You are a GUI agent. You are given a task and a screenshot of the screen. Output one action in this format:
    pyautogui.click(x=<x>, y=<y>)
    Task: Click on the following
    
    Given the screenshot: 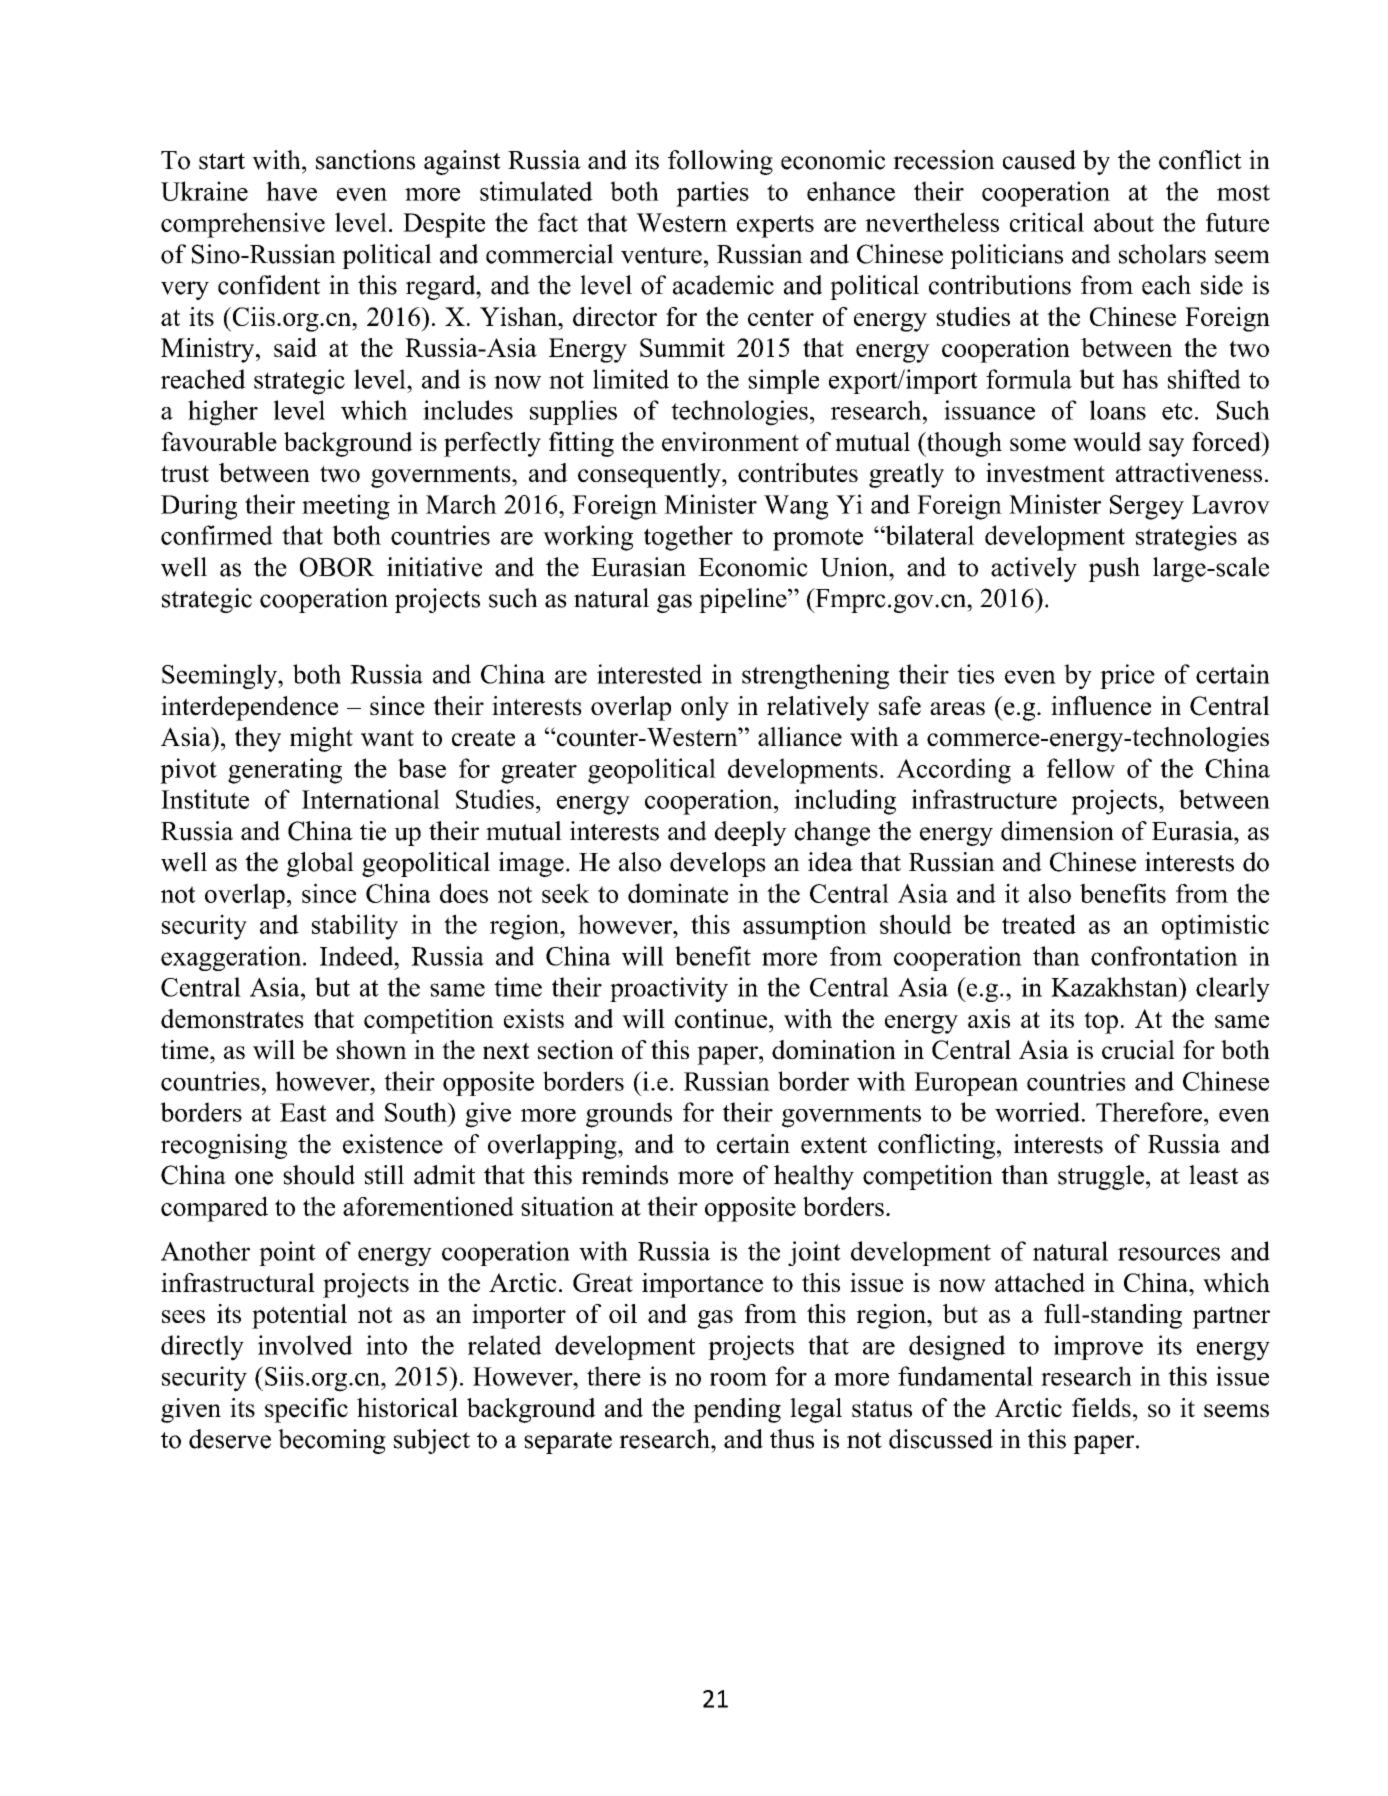 What is the action you would take?
    pyautogui.click(x=720, y=162)
